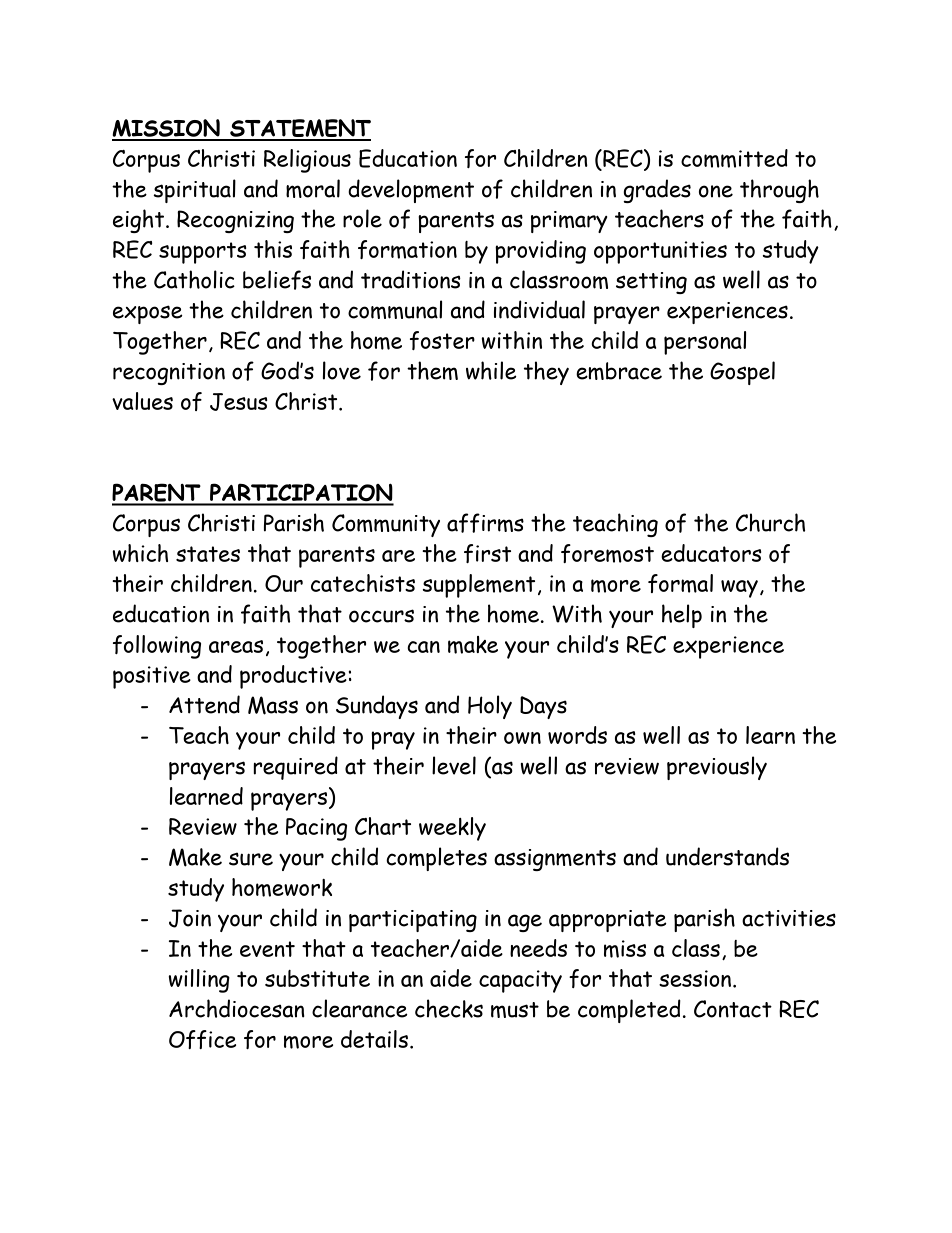  I want to click on checks, so click(449, 1008).
